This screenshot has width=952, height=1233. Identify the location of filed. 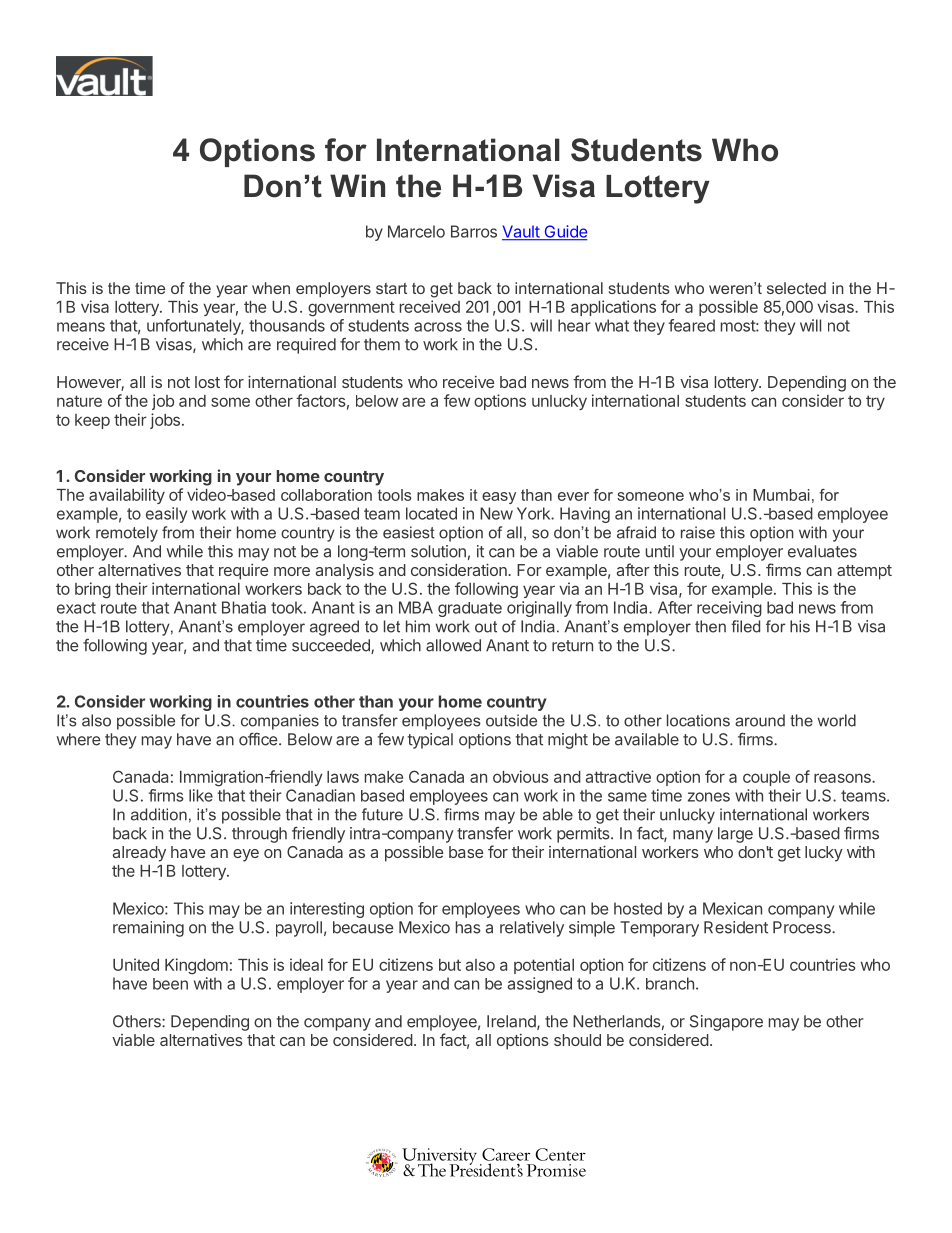
(745, 626).
